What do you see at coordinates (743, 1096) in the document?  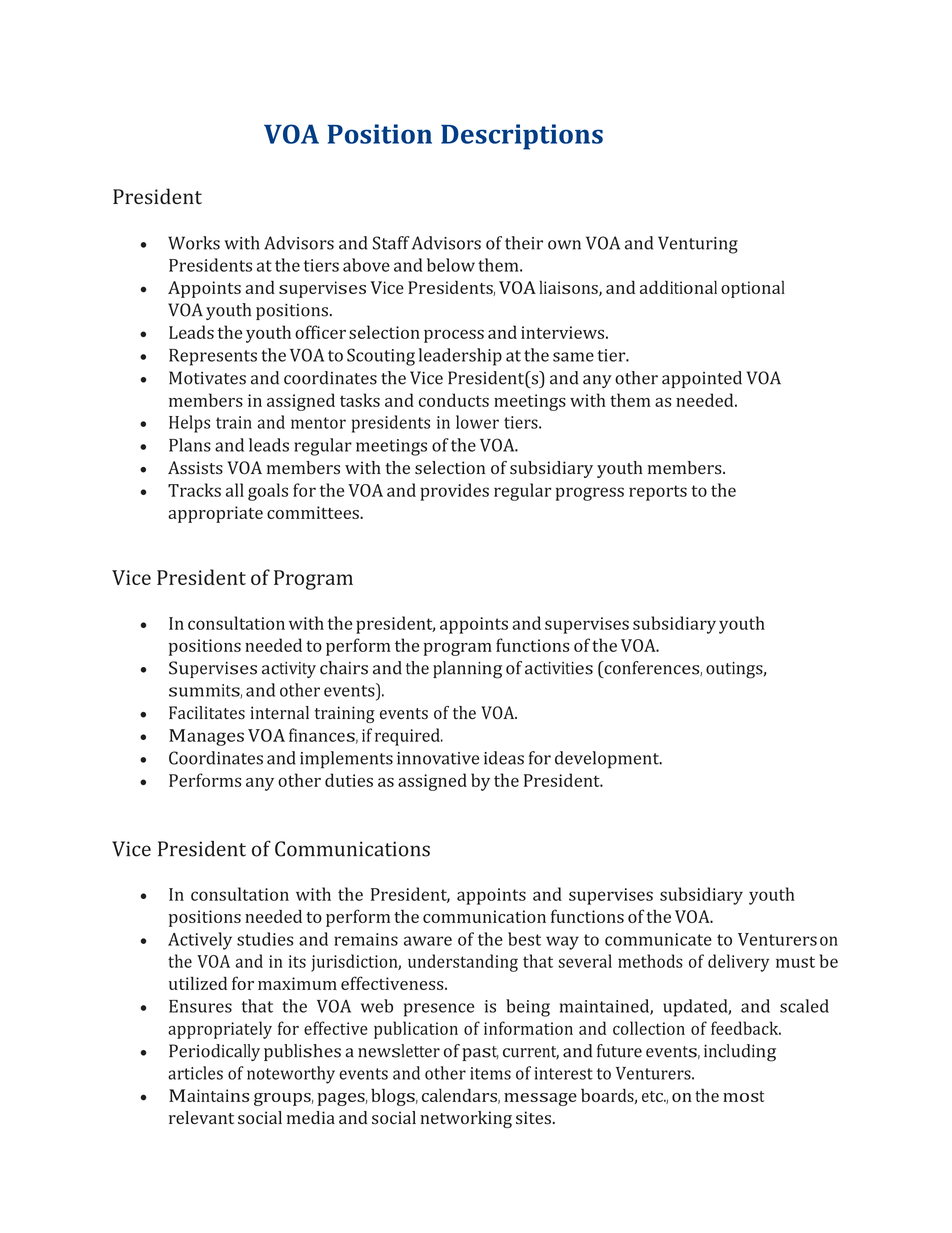 I see `most` at bounding box center [743, 1096].
